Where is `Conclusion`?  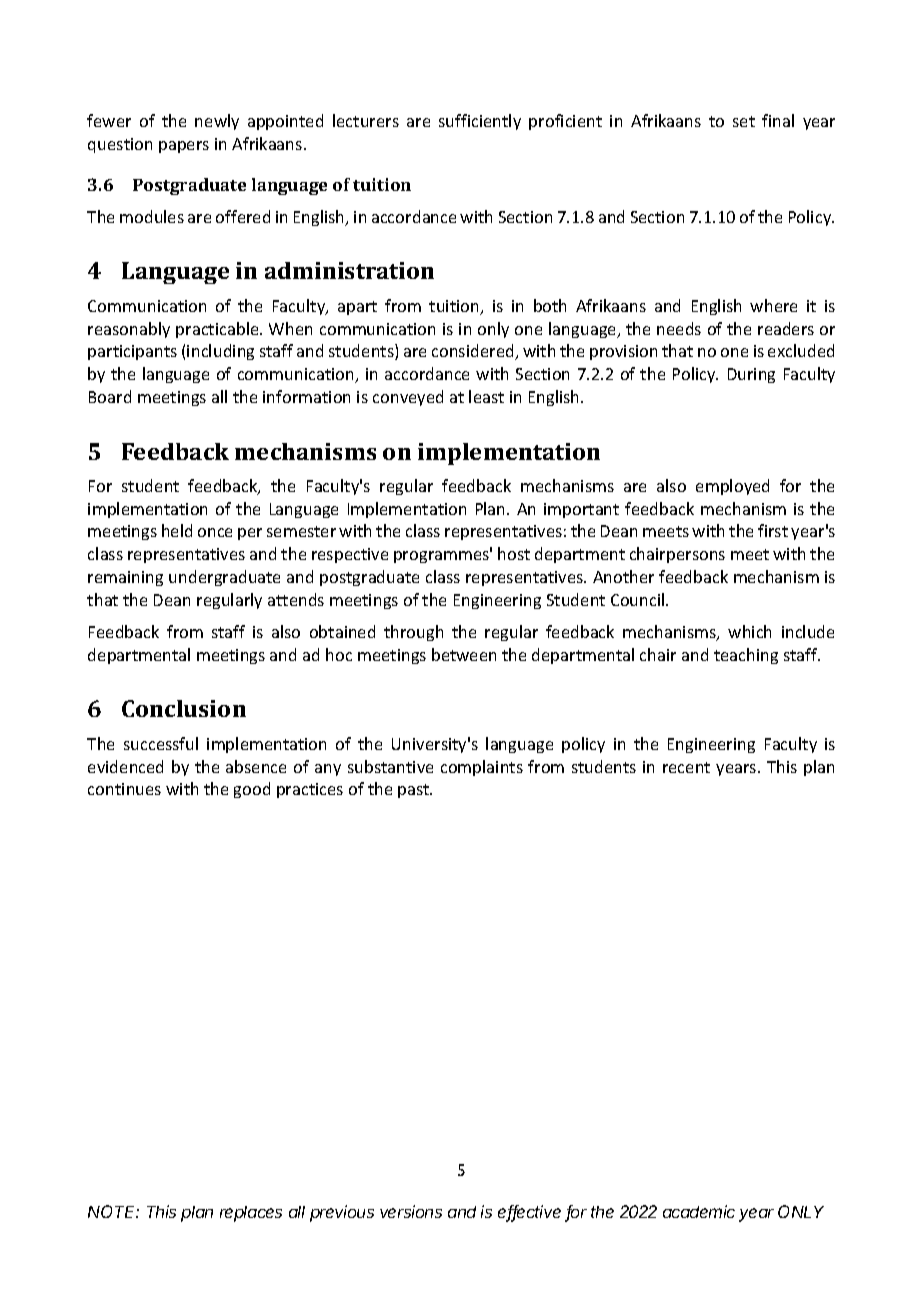
Conclusion is located at coordinates (184, 708).
